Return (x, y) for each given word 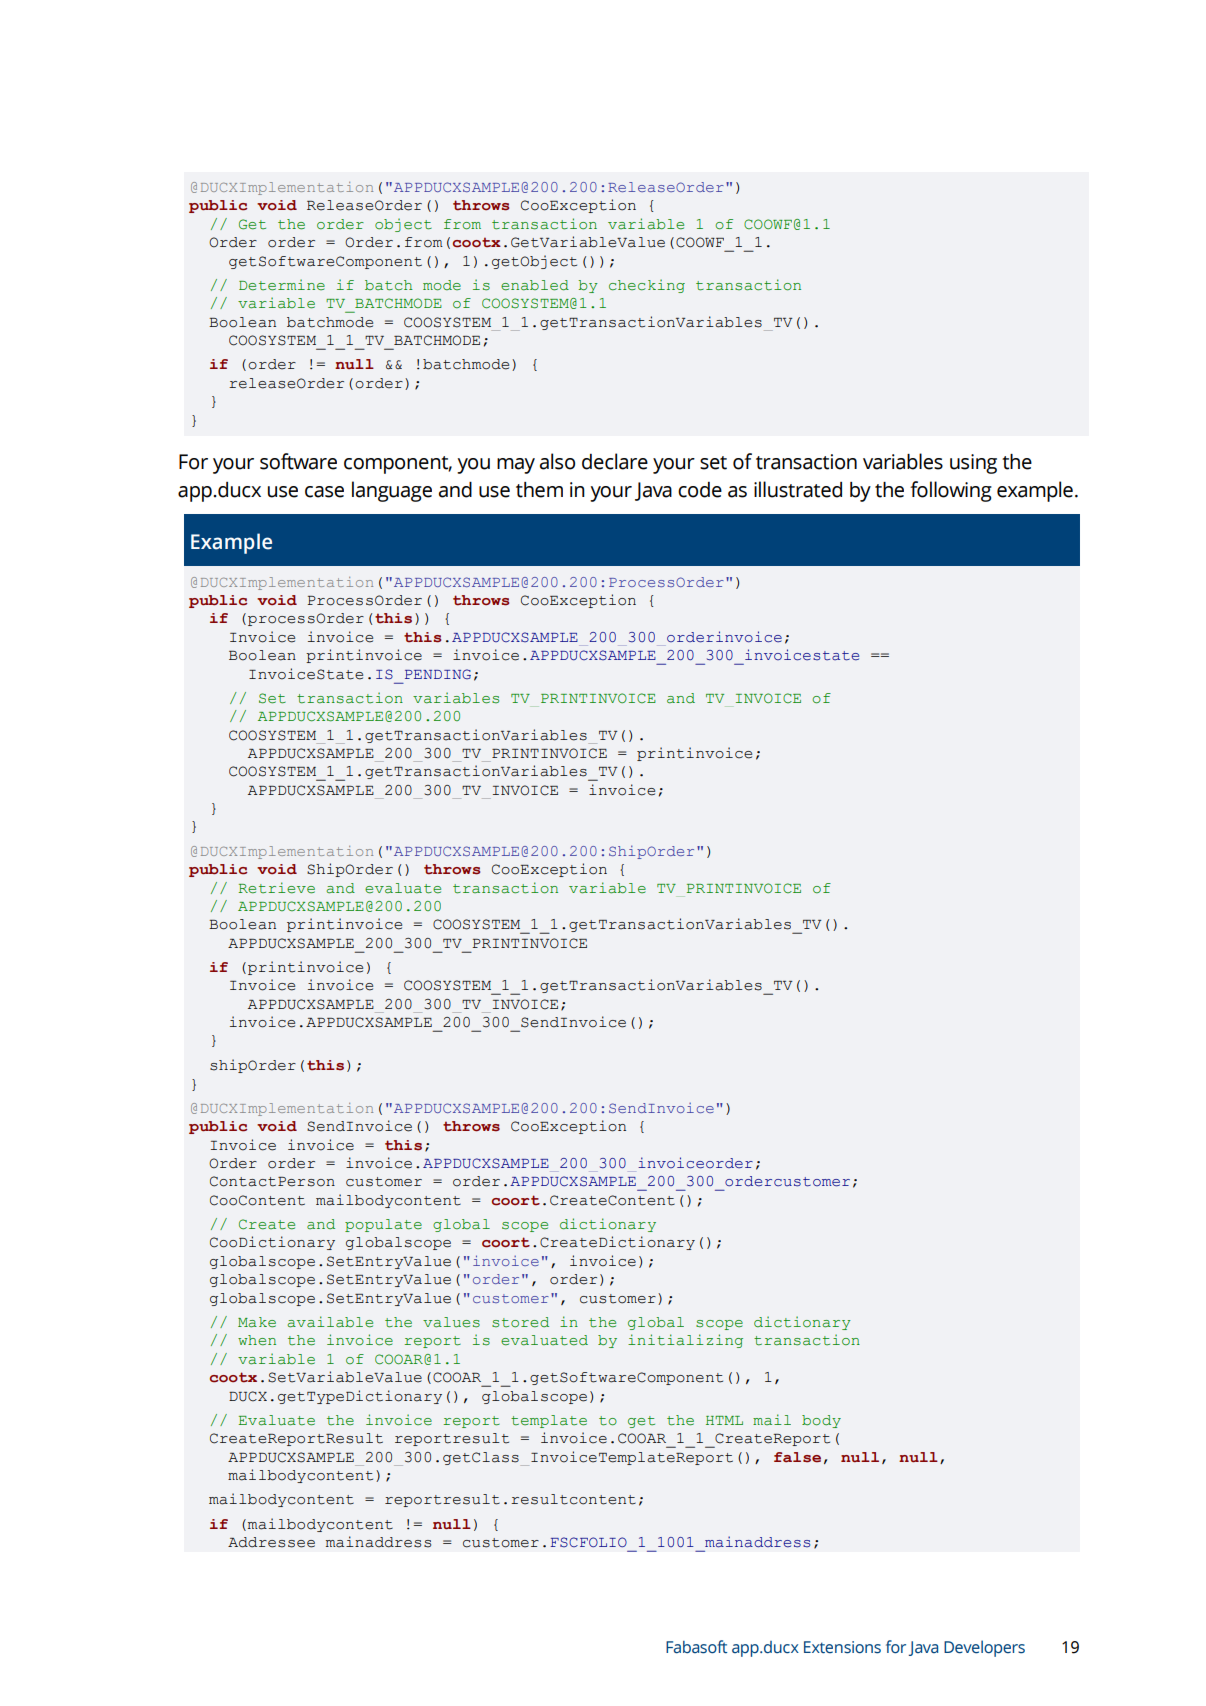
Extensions (842, 1647)
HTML (724, 1420)
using (973, 464)
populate (383, 1225)
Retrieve (277, 888)
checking (647, 286)
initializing (685, 1341)
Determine (282, 285)
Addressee (271, 1542)
